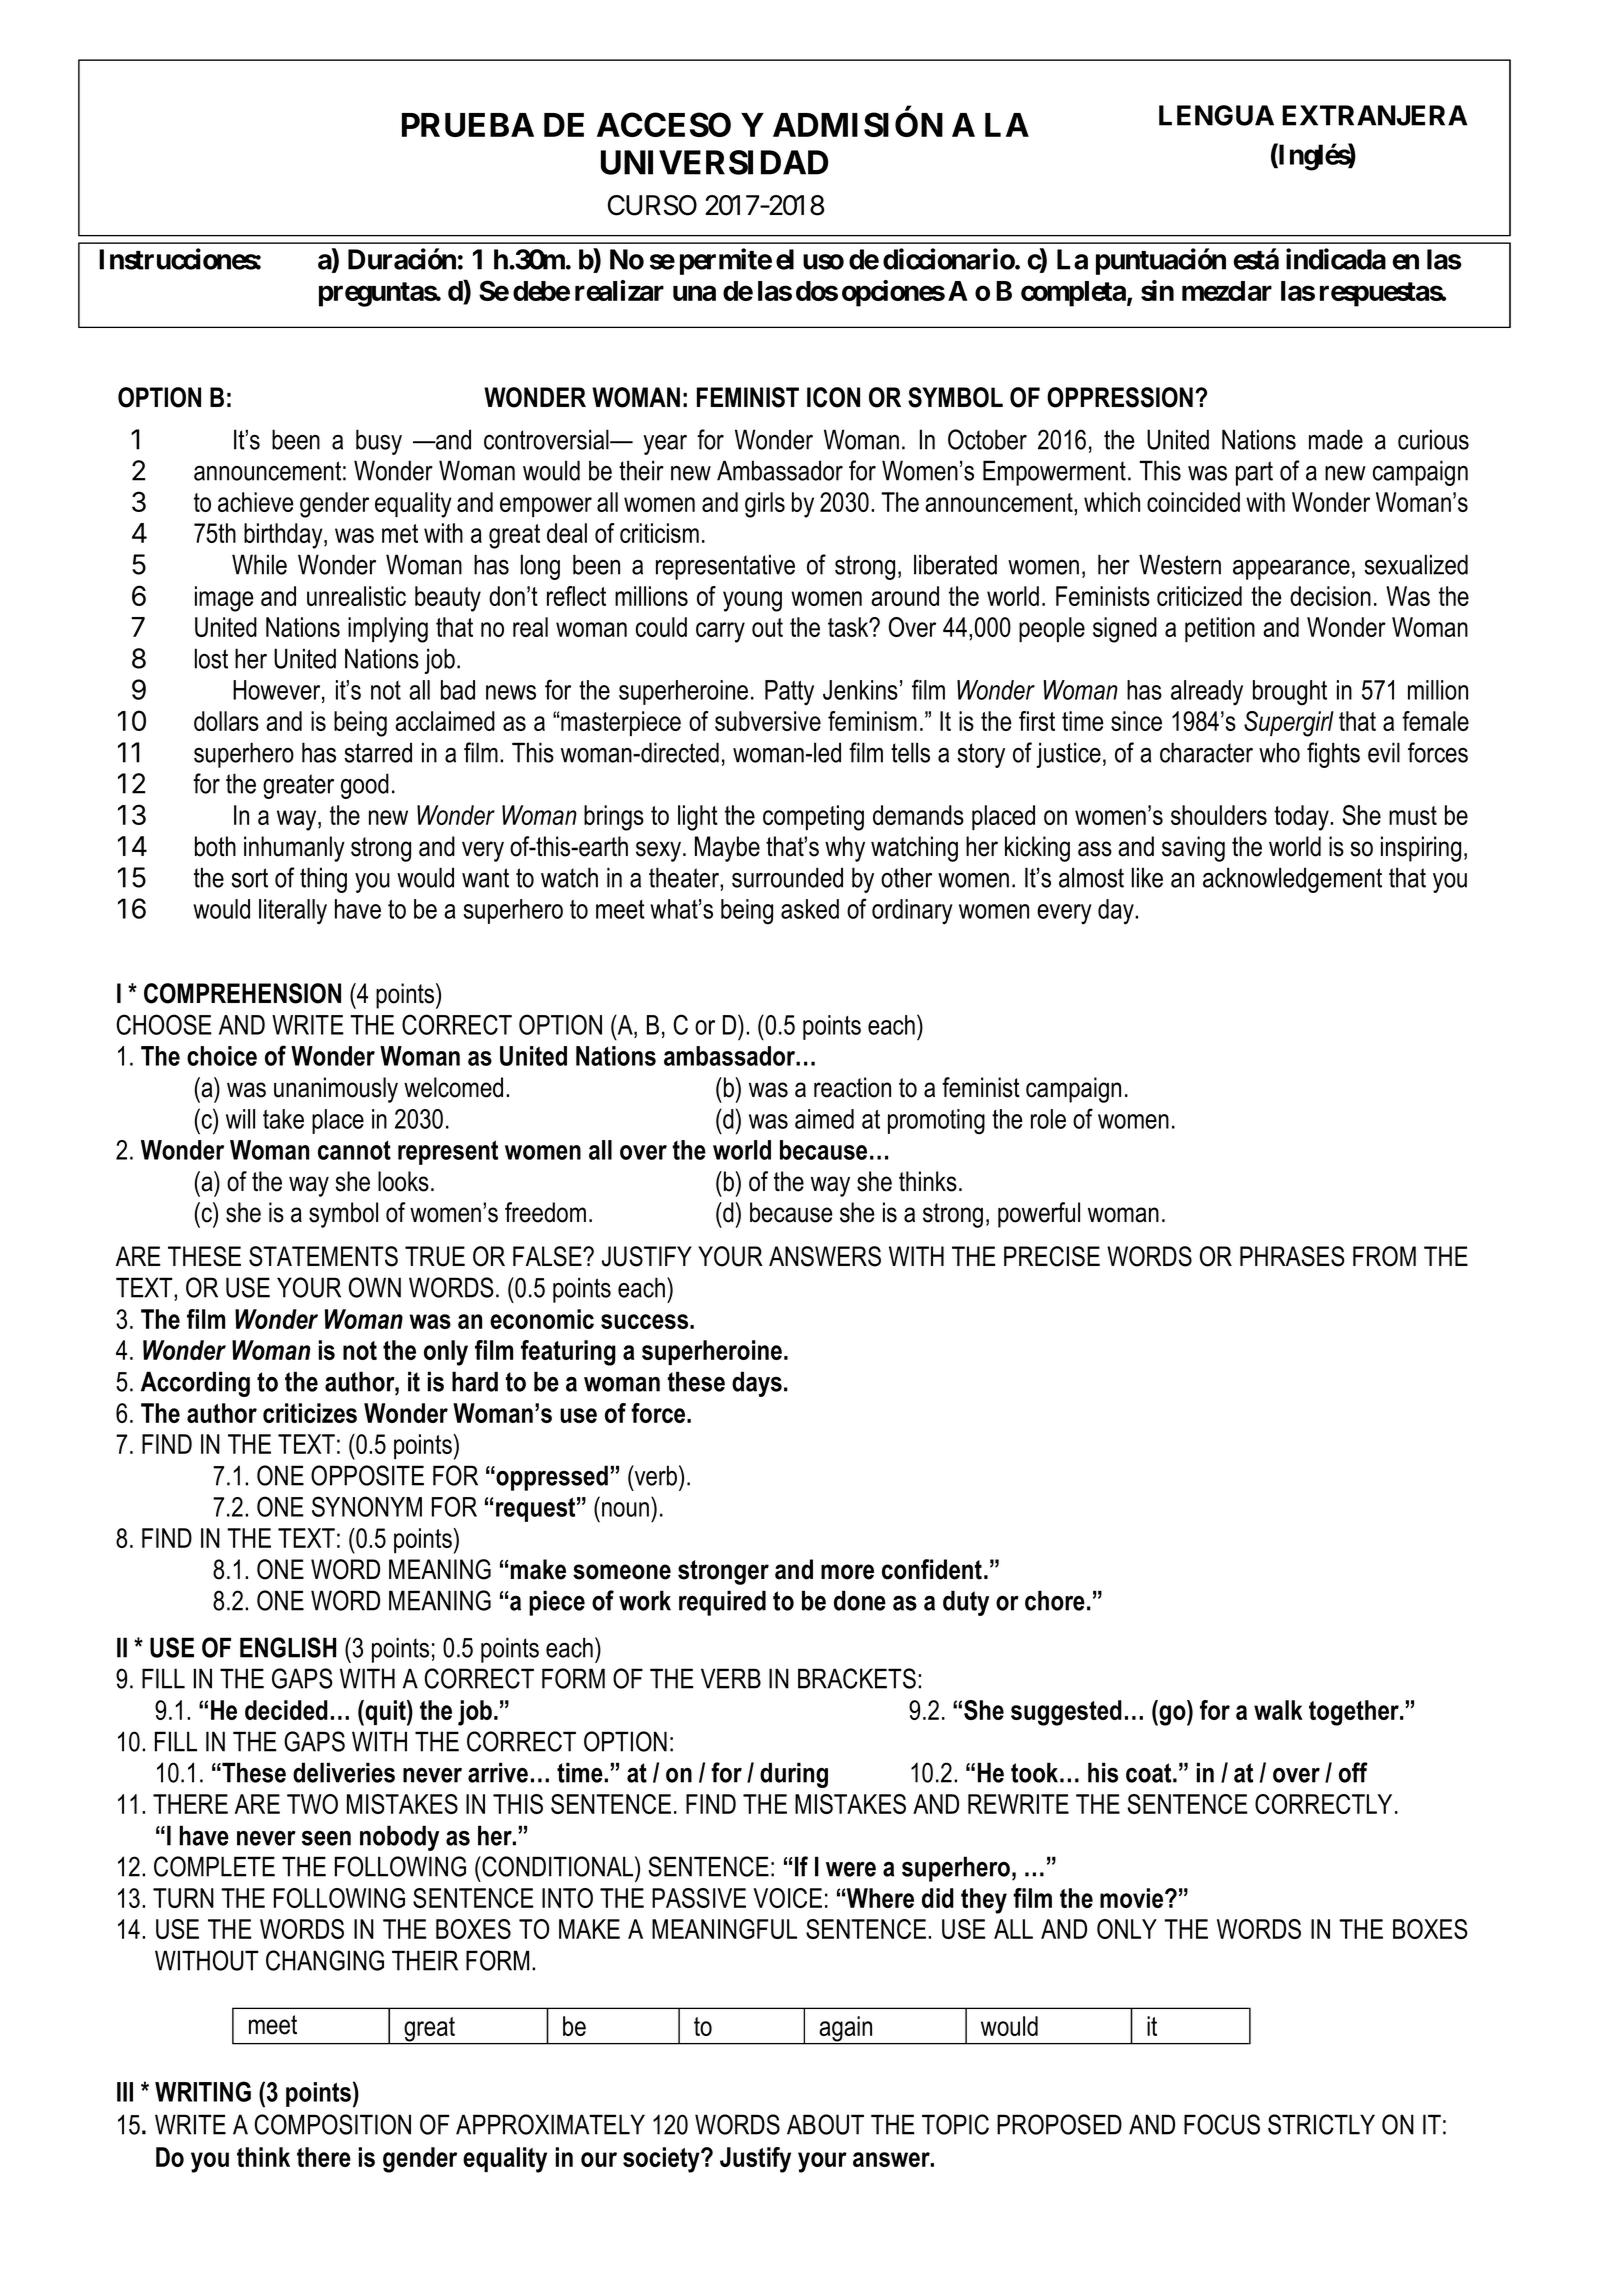 Image resolution: width=1624 pixels, height=2296 pixels. Describe the element at coordinates (757, 1384) in the page. I see `days` at that location.
